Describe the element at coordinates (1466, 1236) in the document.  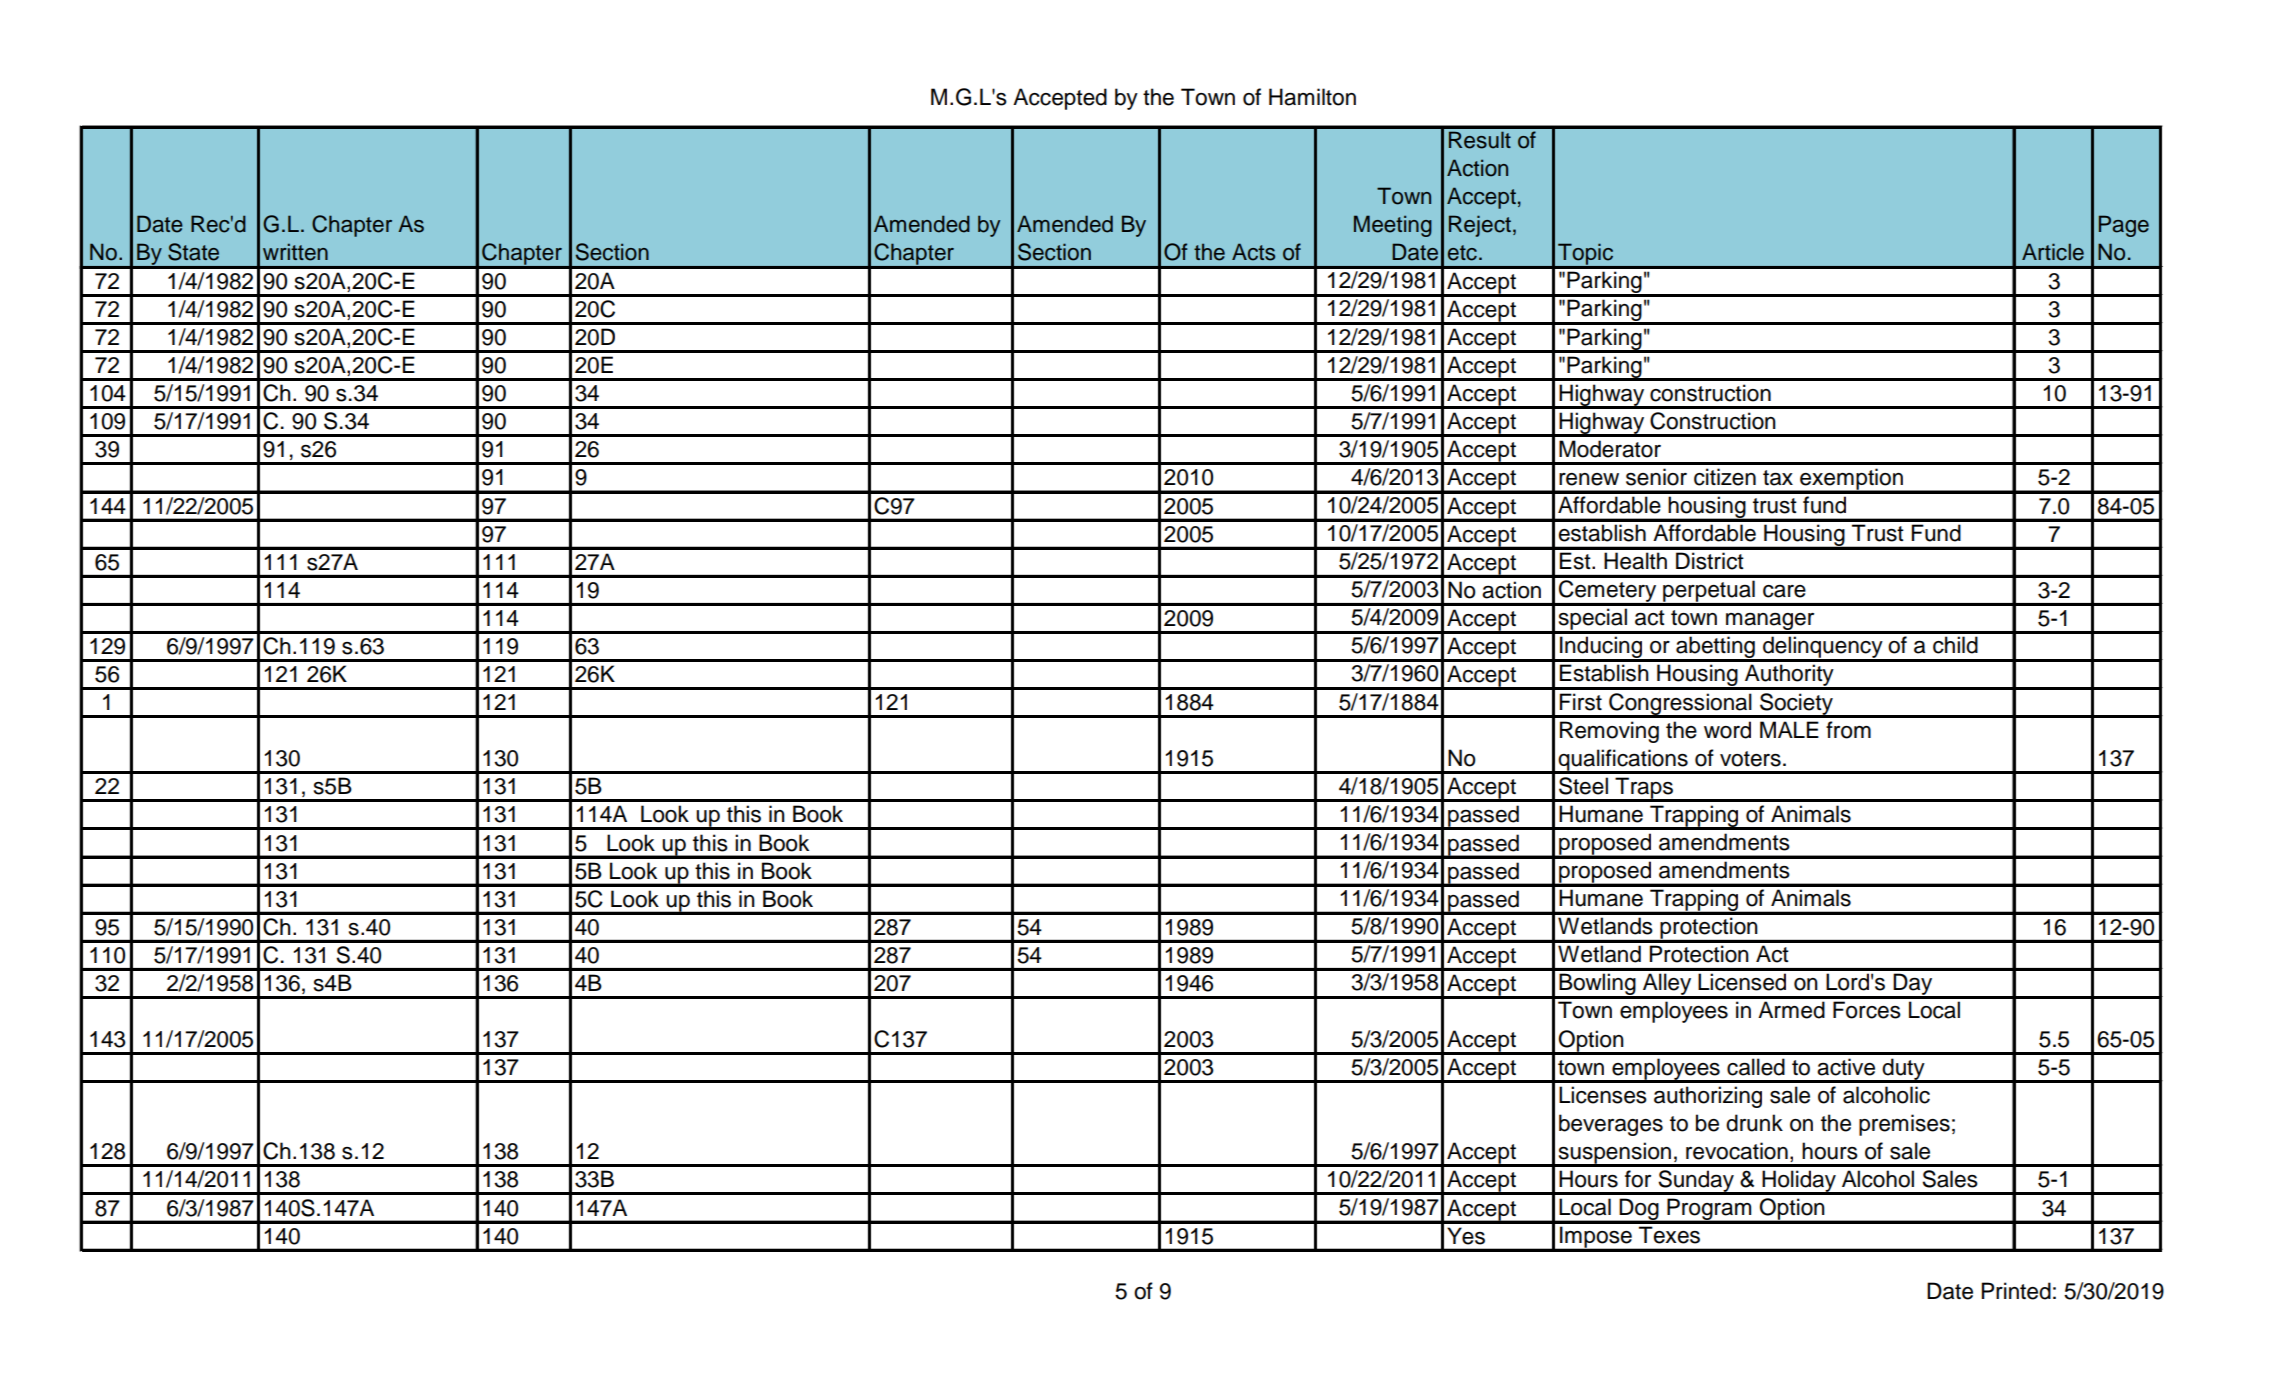
I see `Yes` at that location.
